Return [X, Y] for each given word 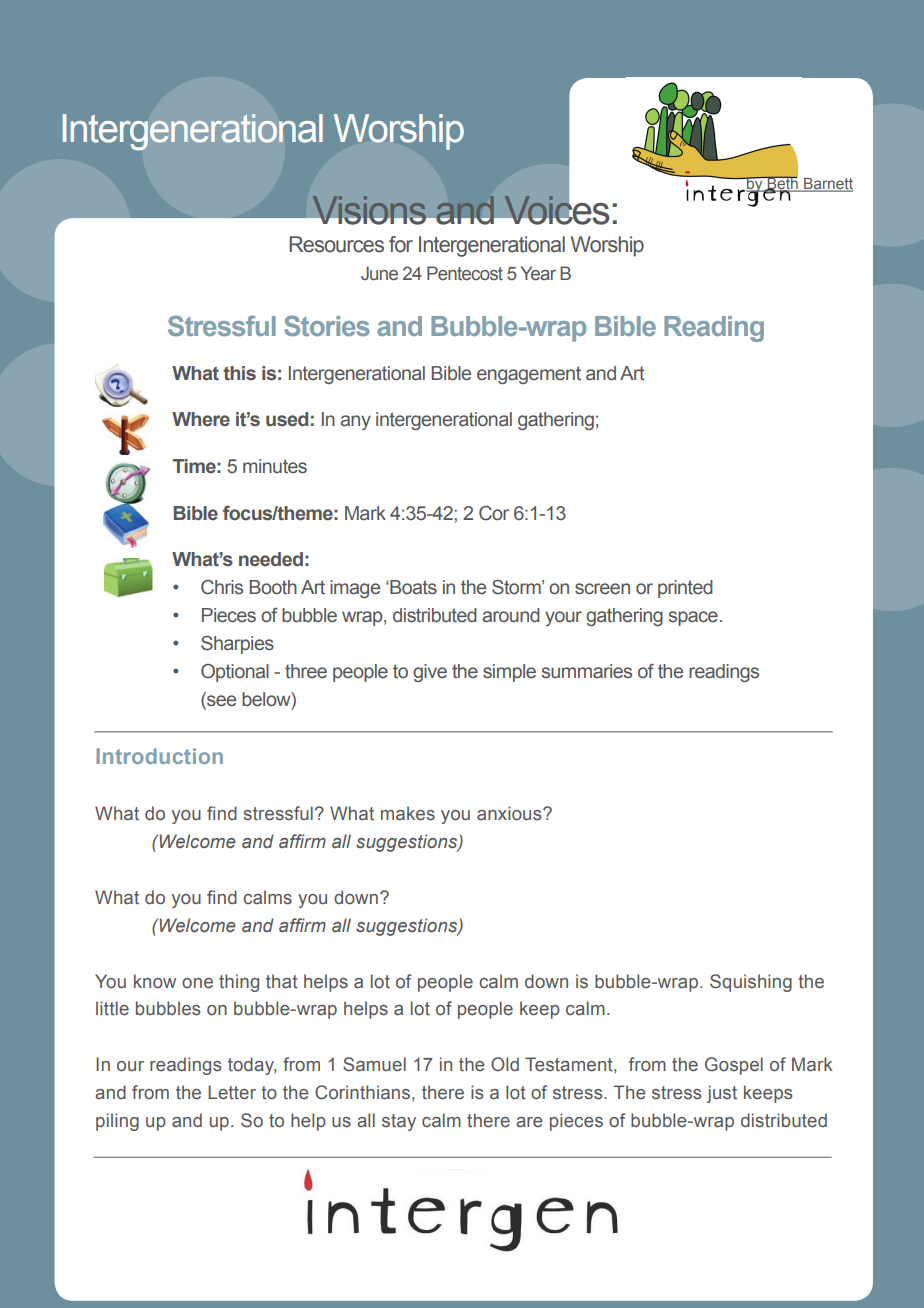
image [355, 589]
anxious [510, 813]
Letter [232, 1092]
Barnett [827, 185]
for [401, 244]
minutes [275, 466]
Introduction [159, 756]
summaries [586, 671]
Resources [336, 244]
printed [685, 589]
